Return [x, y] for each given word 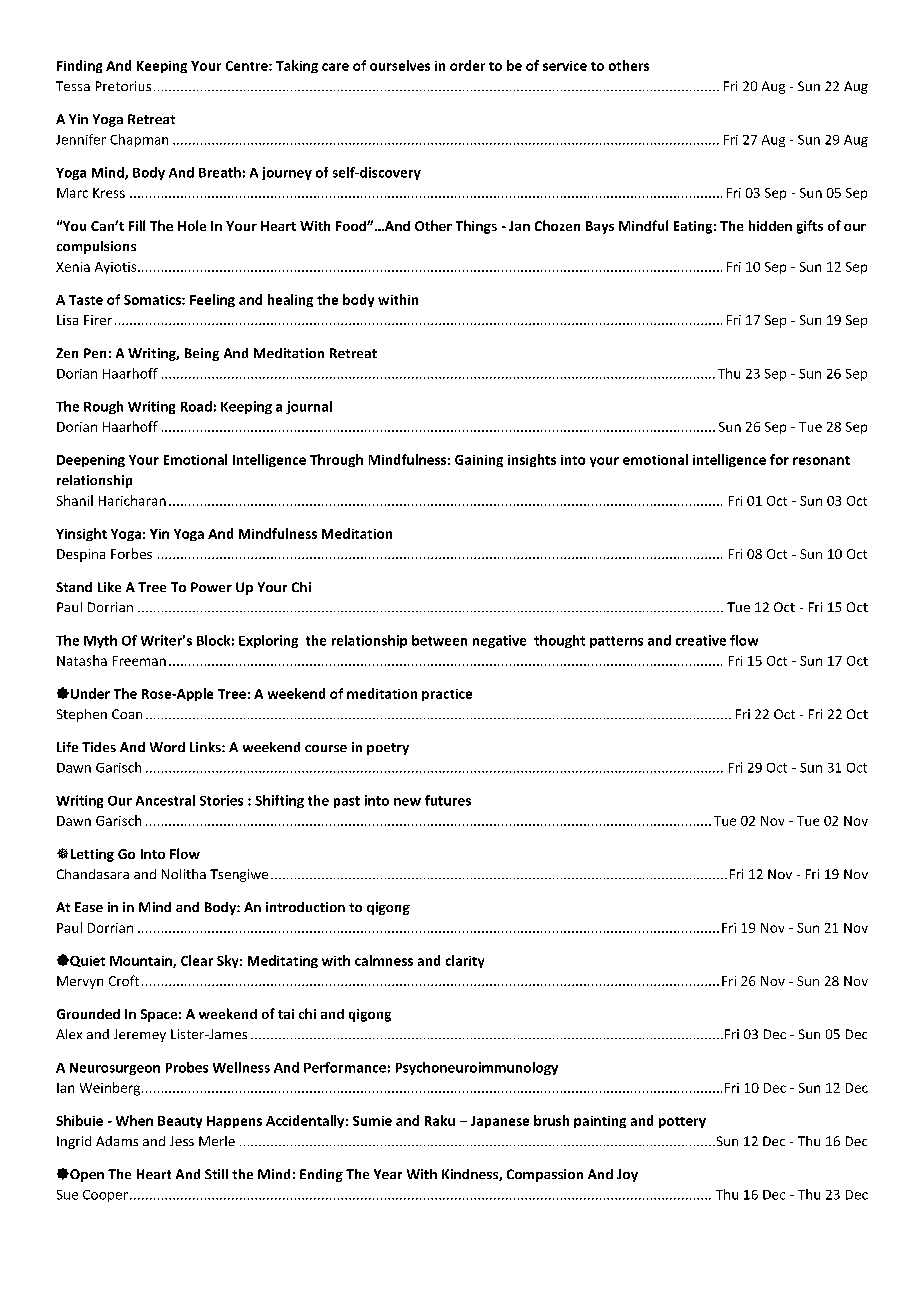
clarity [465, 961]
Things [476, 227]
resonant [821, 460]
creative [701, 640]
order [467, 65]
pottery [682, 1122]
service [565, 66]
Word [167, 747]
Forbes [131, 553]
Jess [182, 1141]
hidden [770, 225]
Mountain [142, 962]
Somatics [153, 300]
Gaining [479, 461]
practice [447, 695]
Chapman [139, 140]
